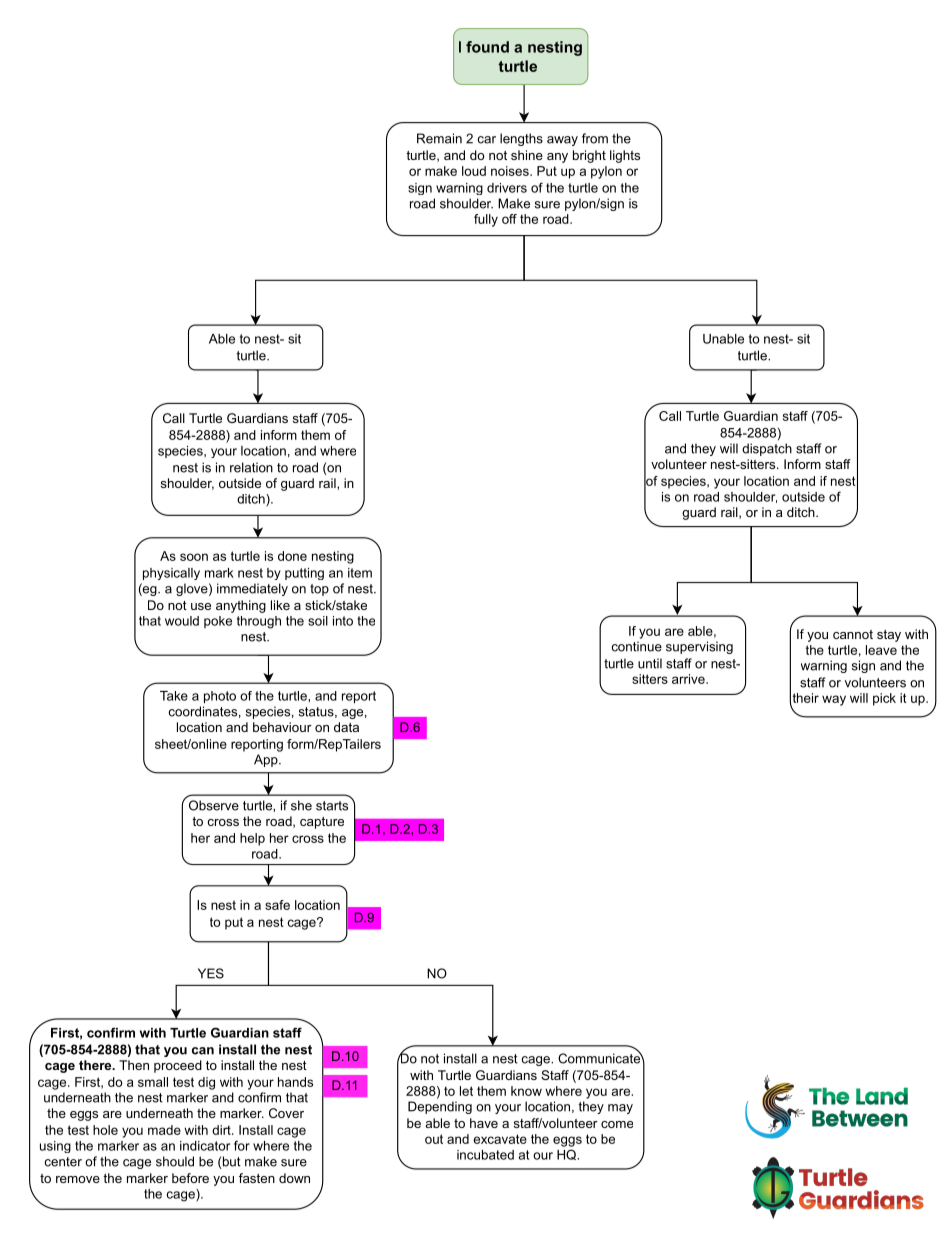 Image resolution: width=952 pixels, height=1234 pixels. Describe the element at coordinates (617, 1124) in the screenshot. I see `come` at that location.
